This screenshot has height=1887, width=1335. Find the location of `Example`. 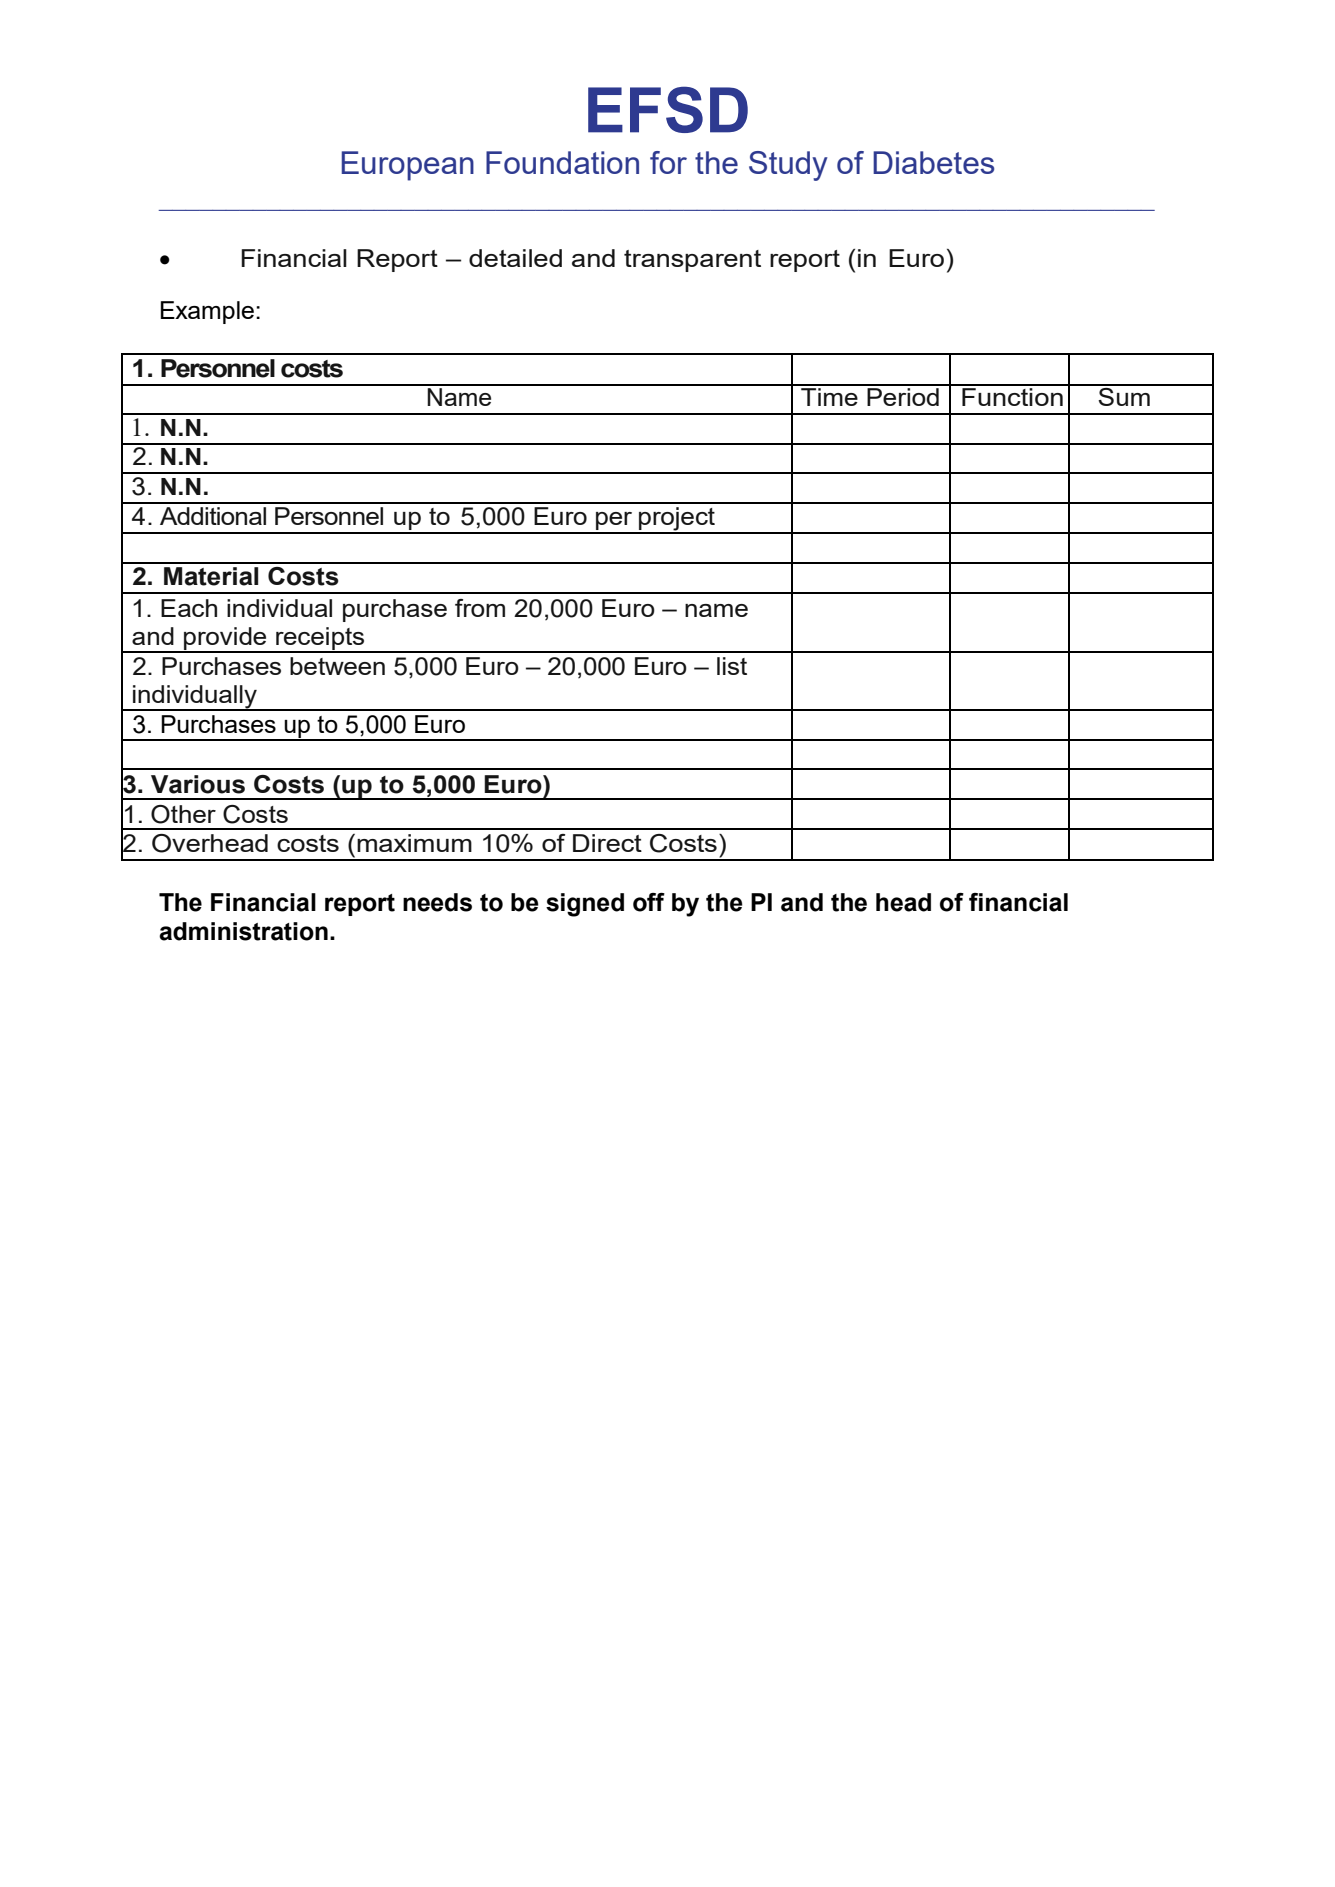

Example is located at coordinates (207, 312).
